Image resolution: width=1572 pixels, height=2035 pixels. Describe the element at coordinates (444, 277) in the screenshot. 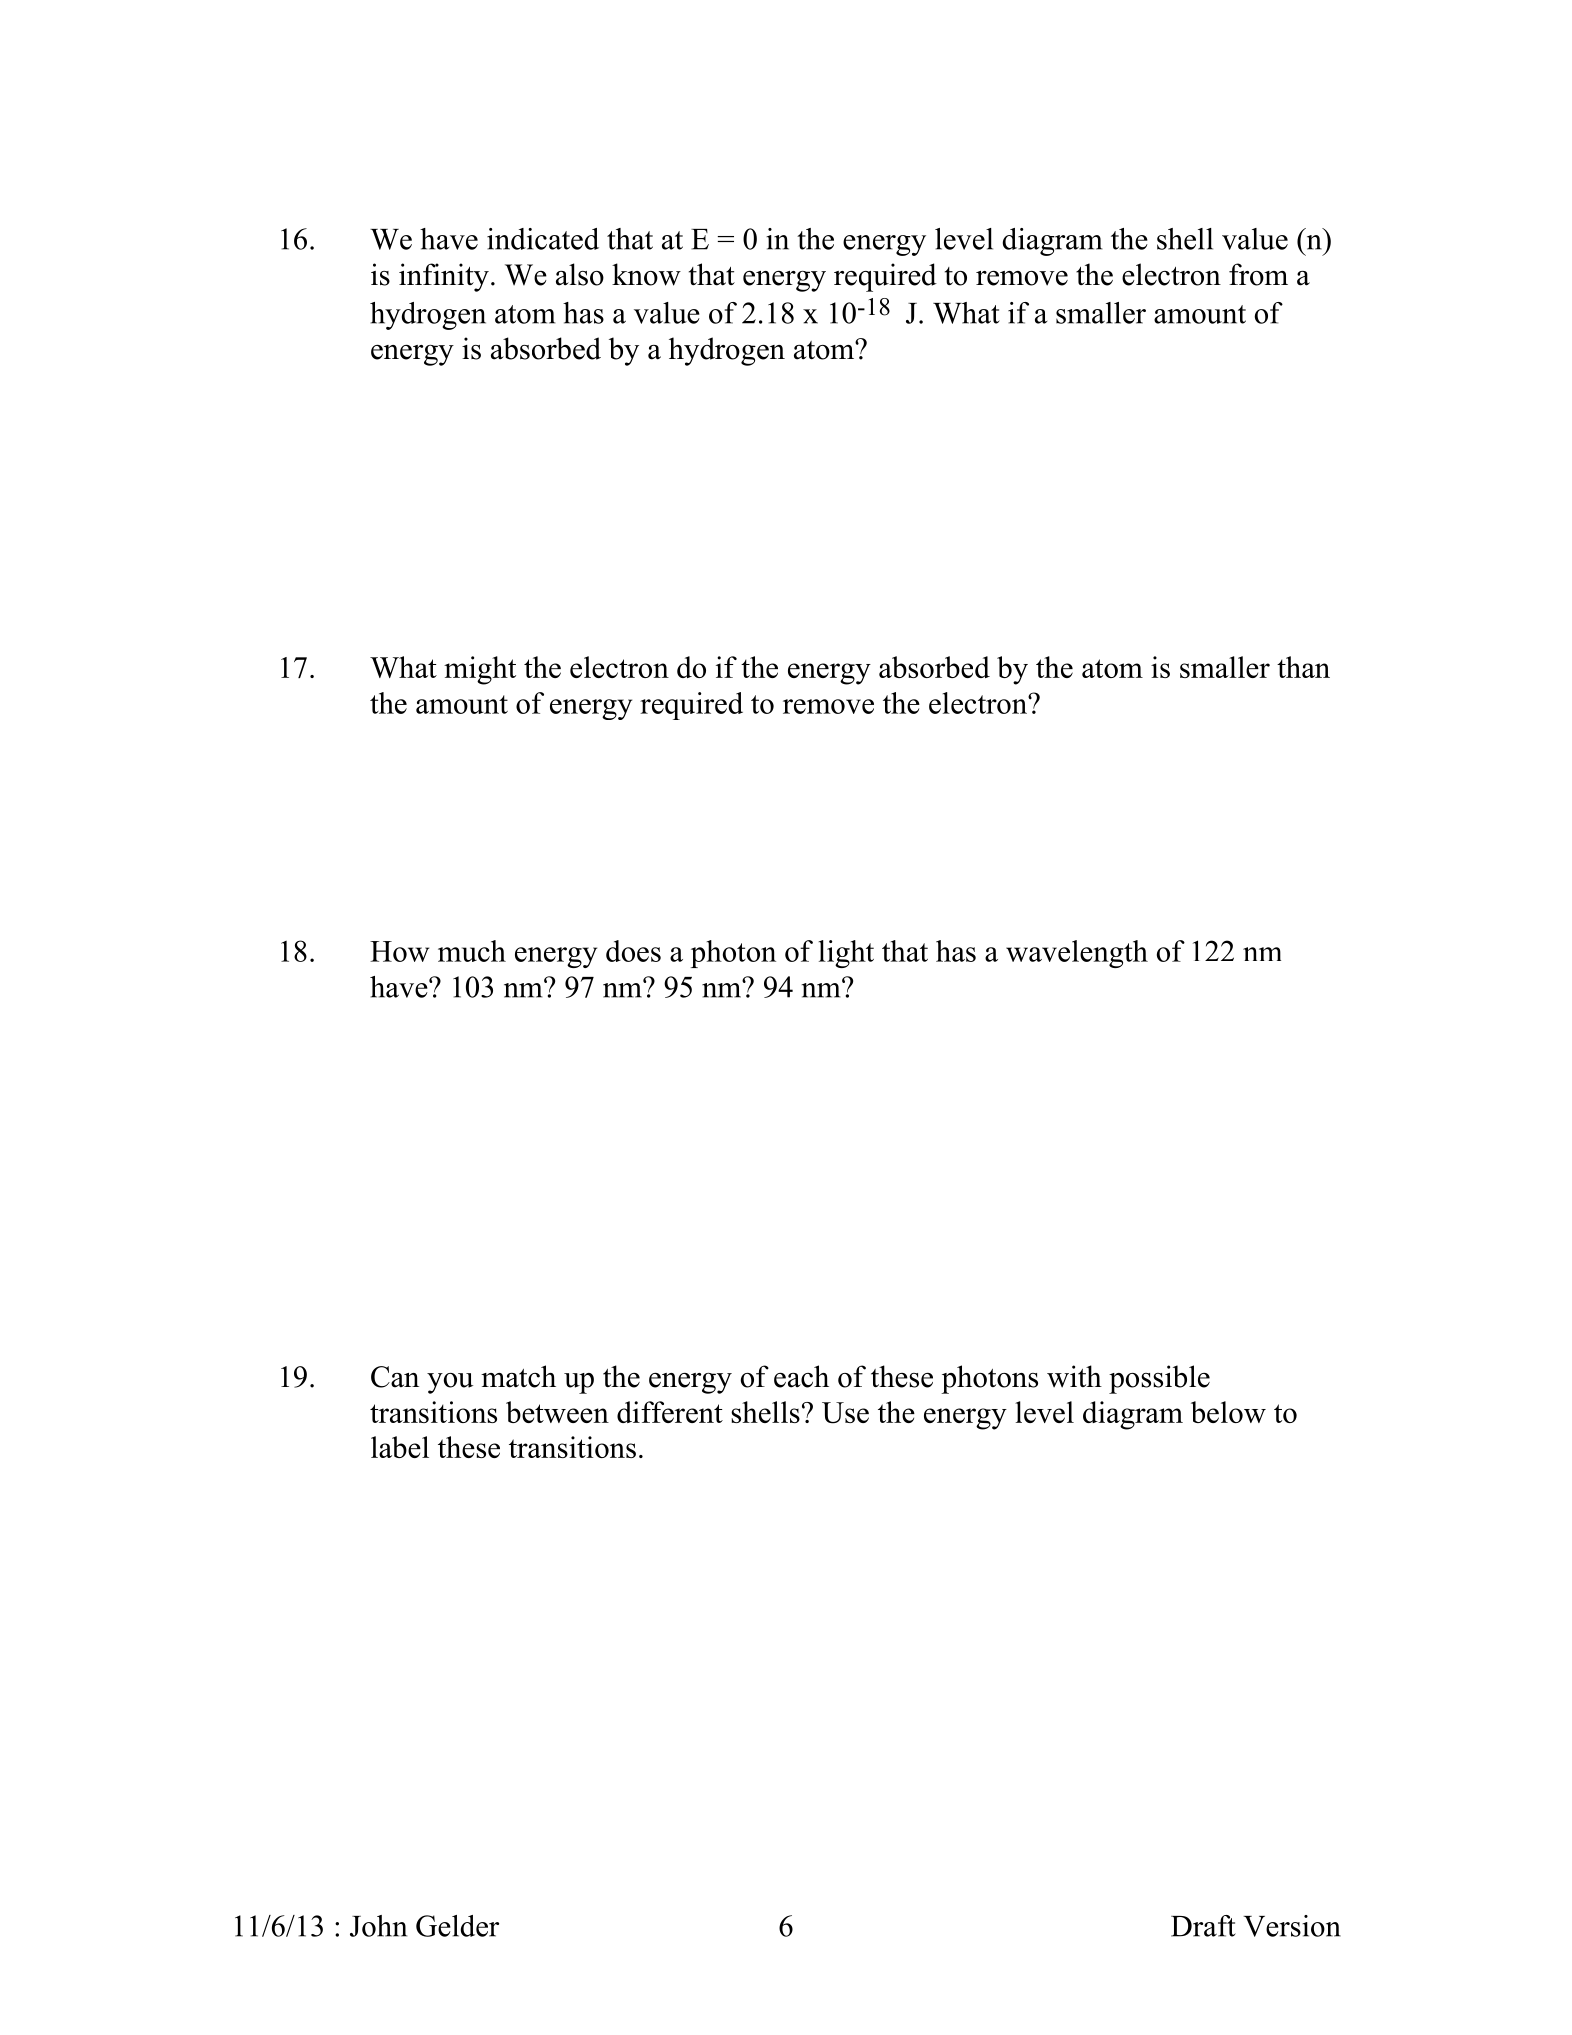

I see `infinity` at that location.
